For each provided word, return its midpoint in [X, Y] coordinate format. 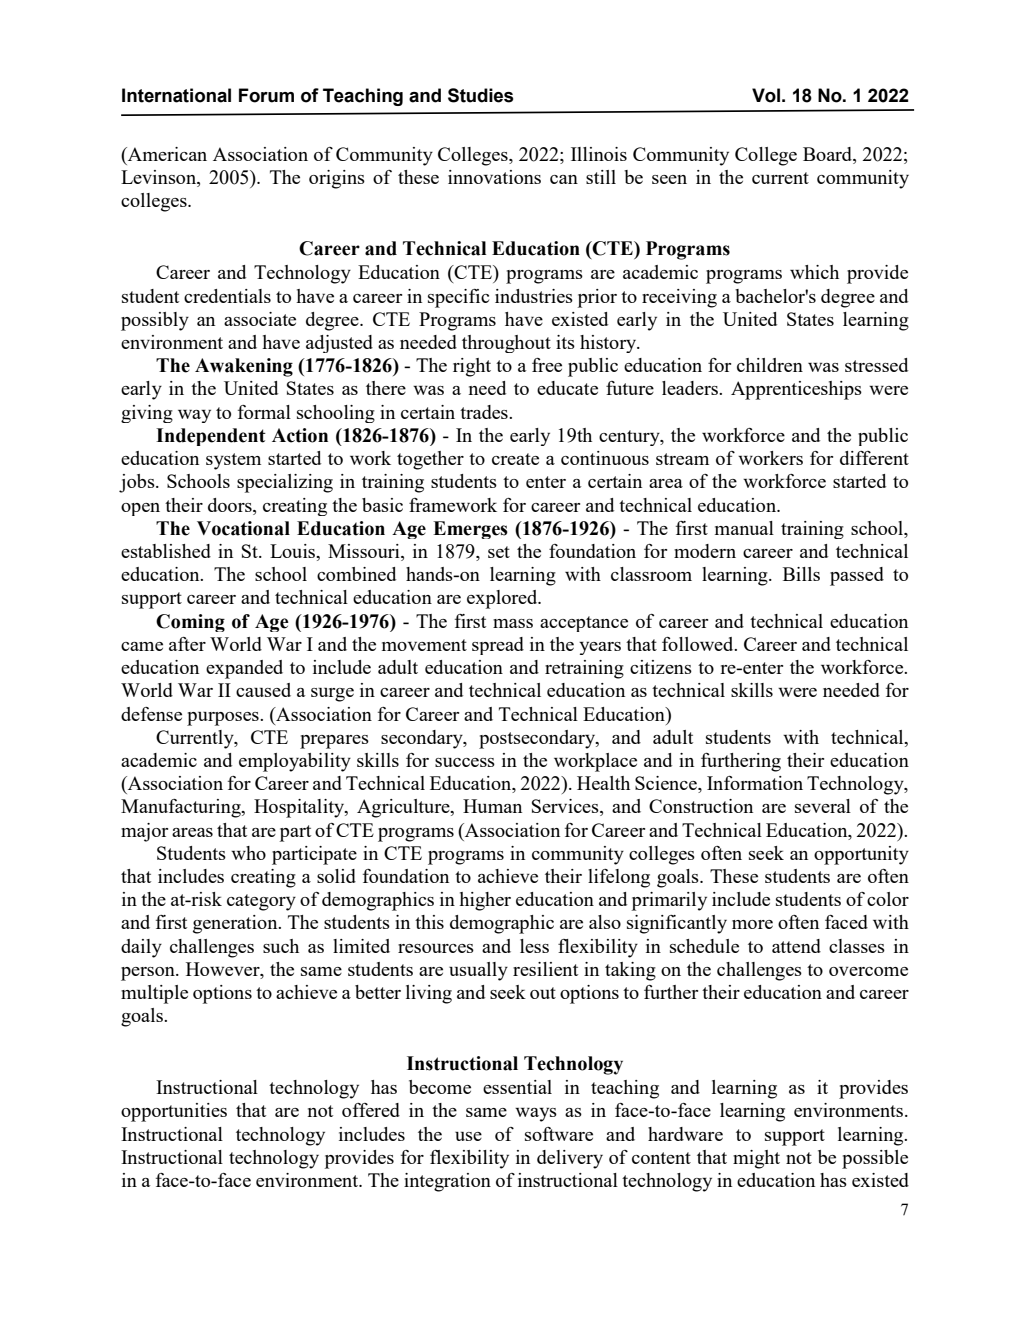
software [559, 1134]
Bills [801, 574]
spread [498, 646]
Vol [766, 95]
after [187, 644]
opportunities [174, 1112]
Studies [480, 95]
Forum [266, 95]
